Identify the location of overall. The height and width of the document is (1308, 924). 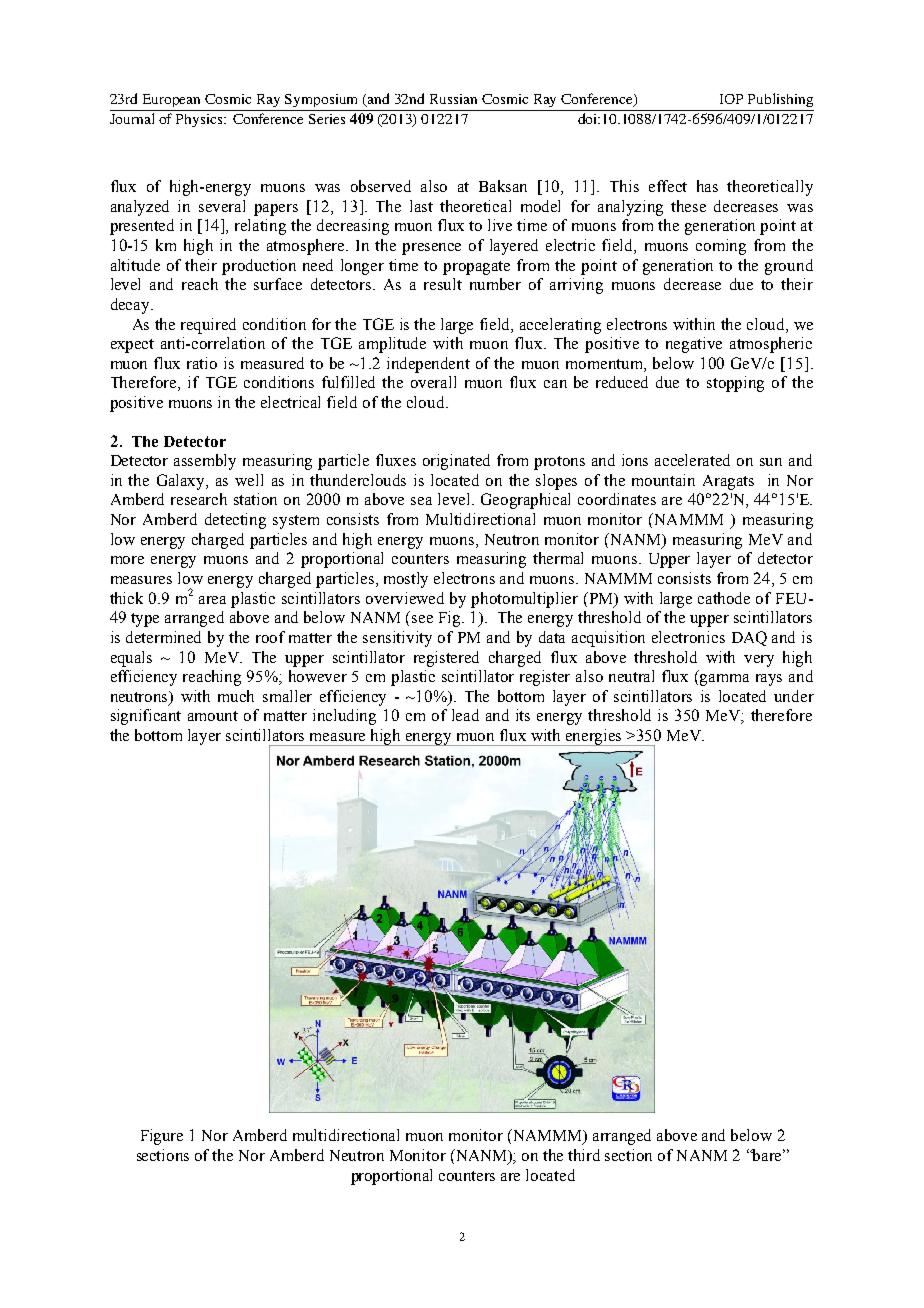
(433, 382).
